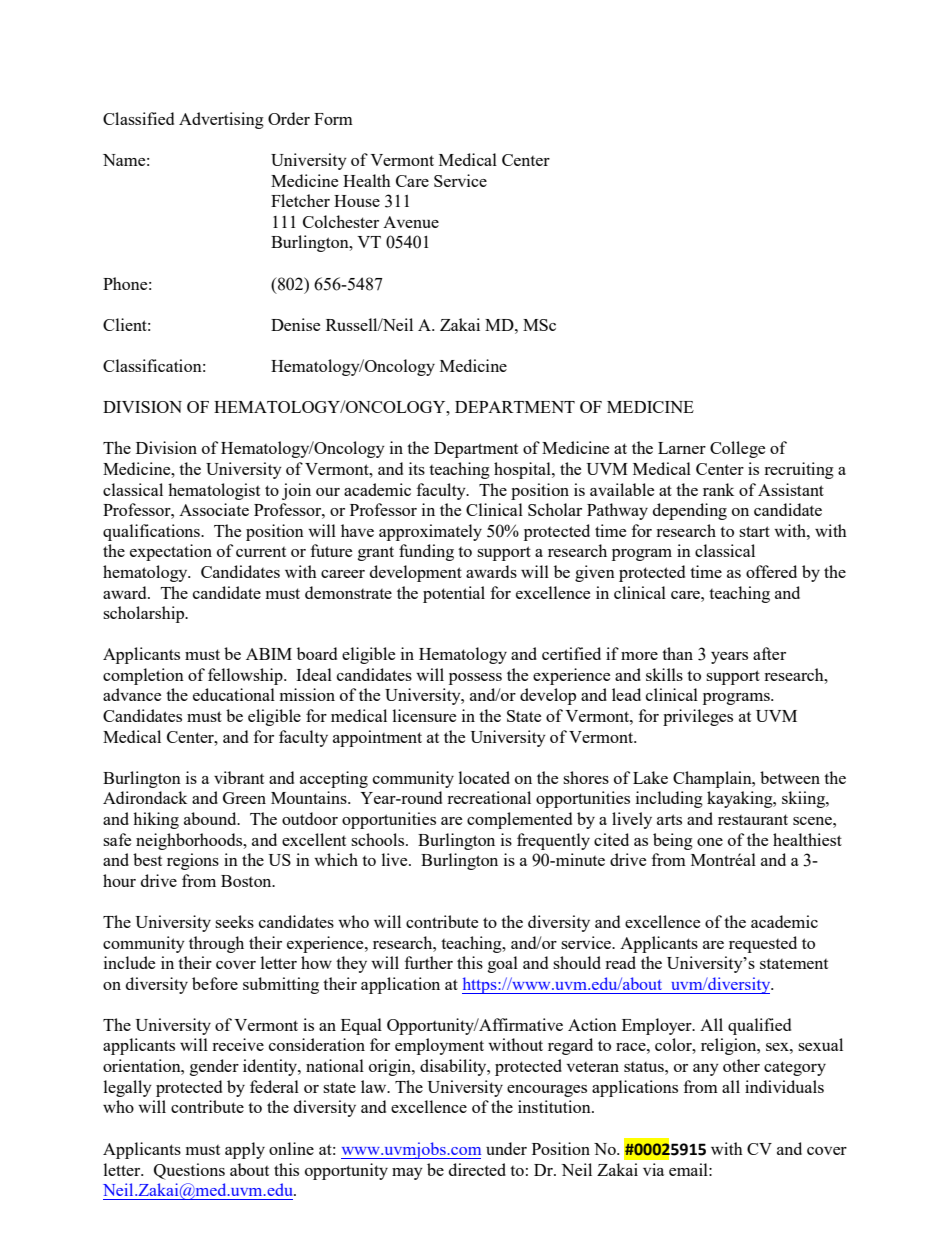 The image size is (952, 1233). I want to click on Advertising, so click(221, 120).
